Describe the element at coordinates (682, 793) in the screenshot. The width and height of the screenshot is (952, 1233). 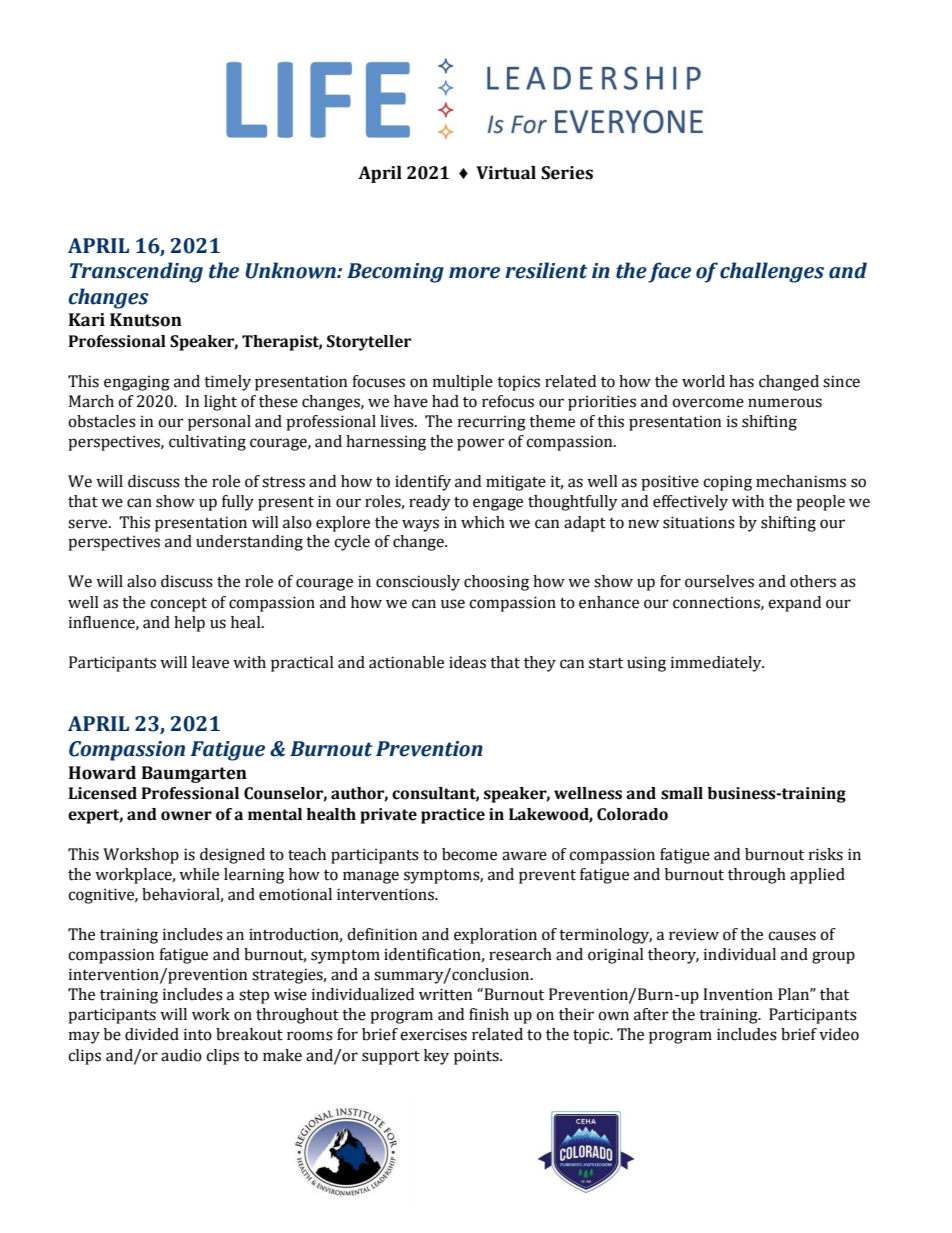
I see `small` at that location.
